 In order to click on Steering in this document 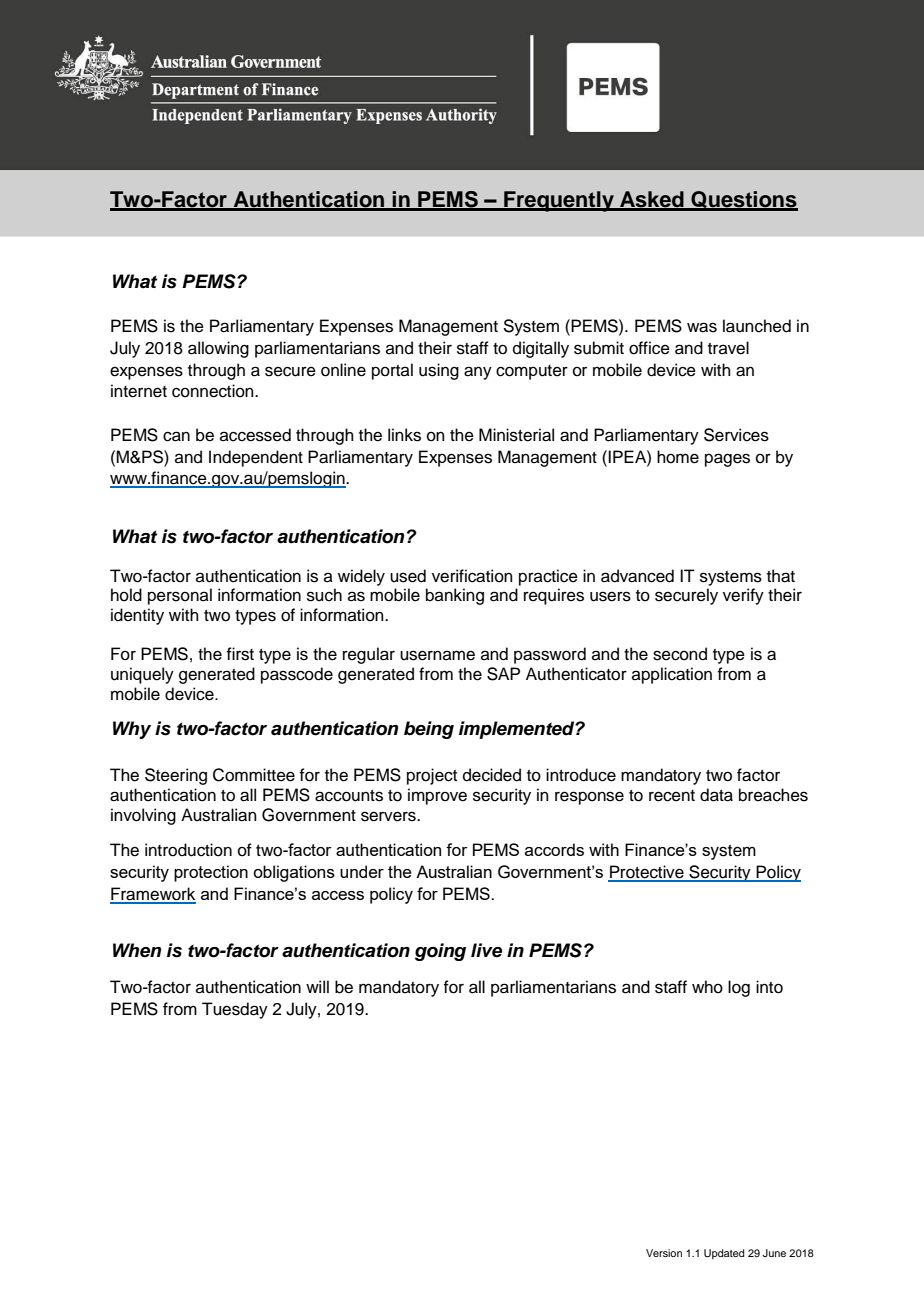, I will do `click(176, 776)`.
